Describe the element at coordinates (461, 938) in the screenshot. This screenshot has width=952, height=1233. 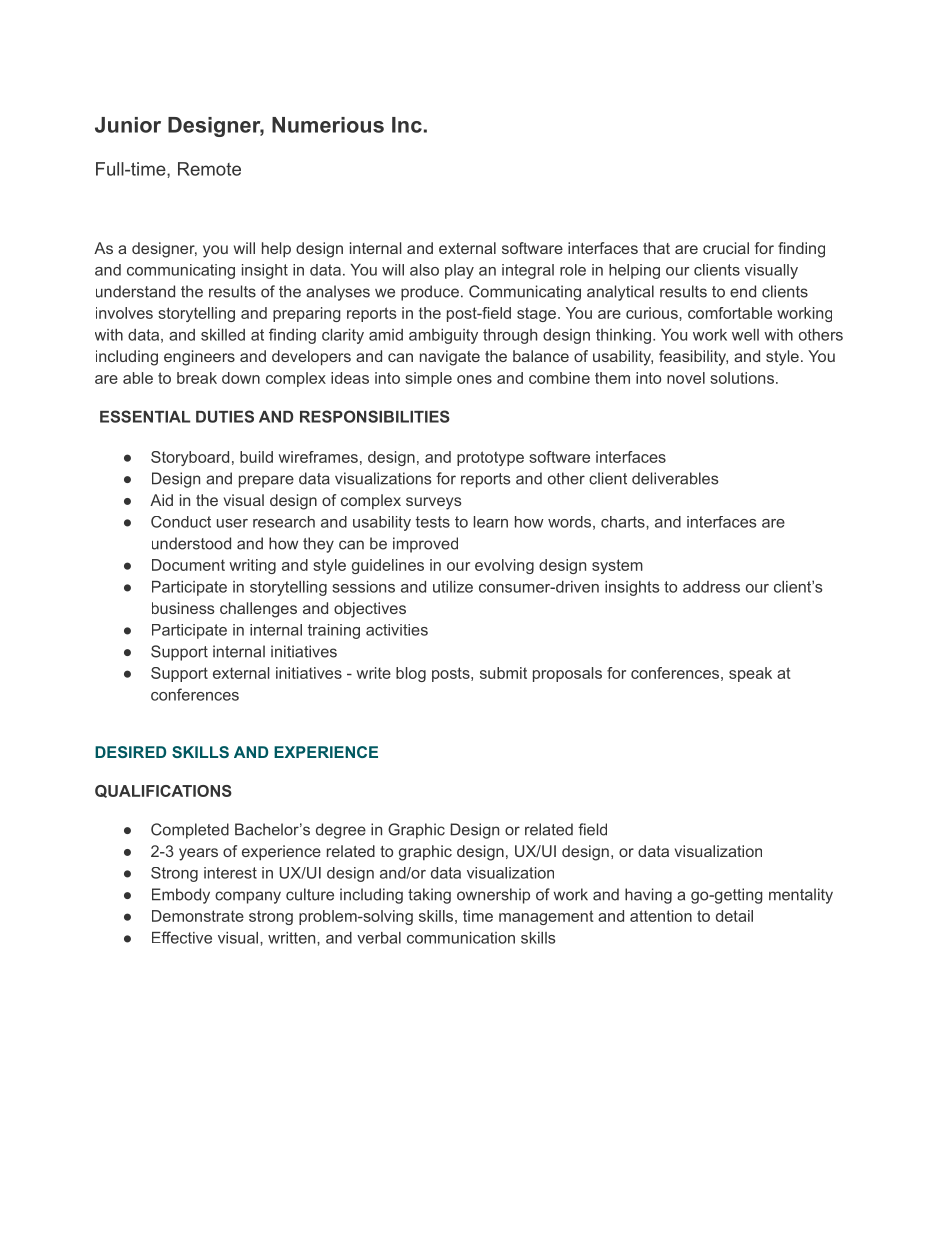
I see `communication` at that location.
